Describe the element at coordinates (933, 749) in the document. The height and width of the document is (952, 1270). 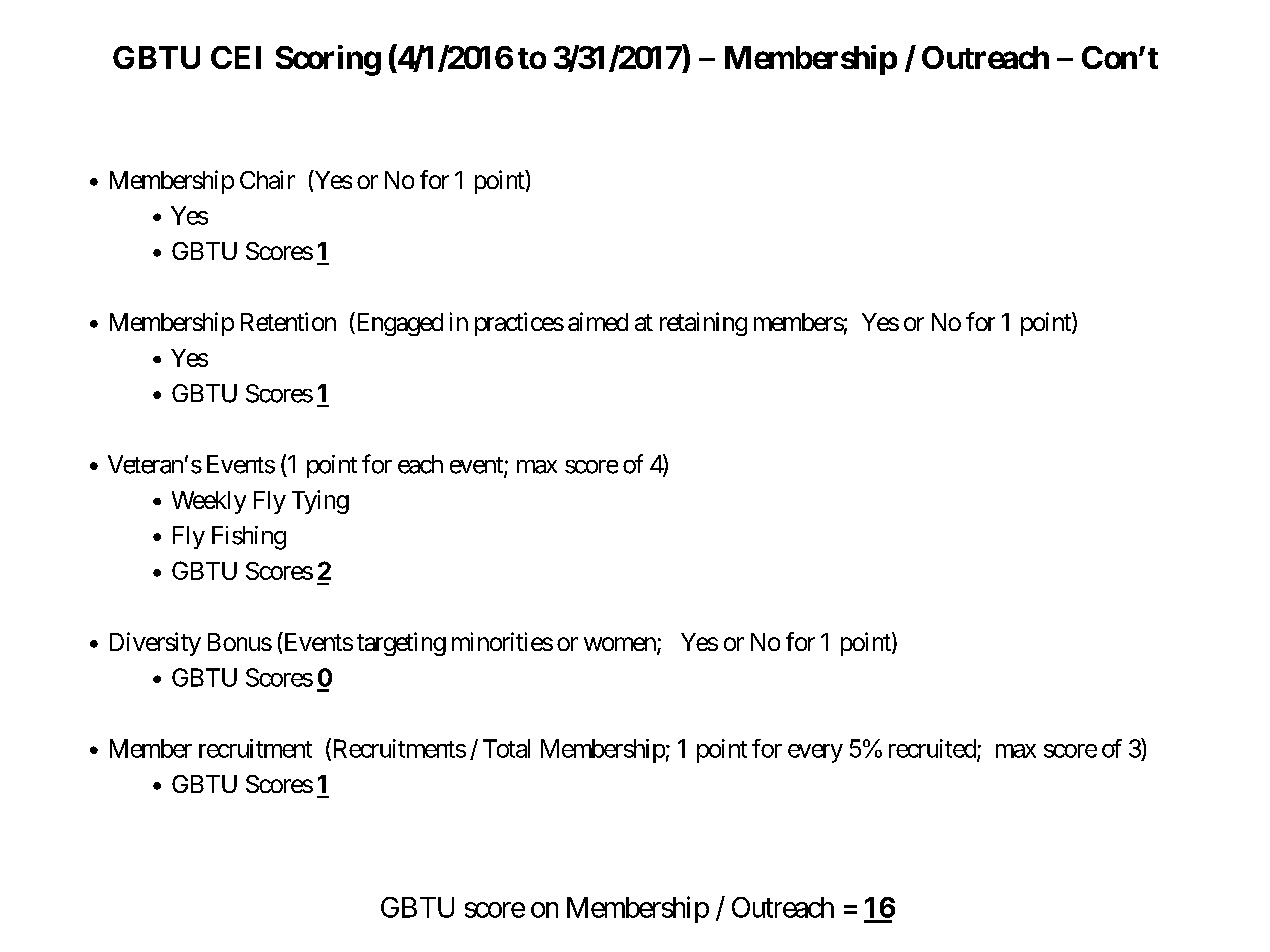
I see `recruited` at that location.
